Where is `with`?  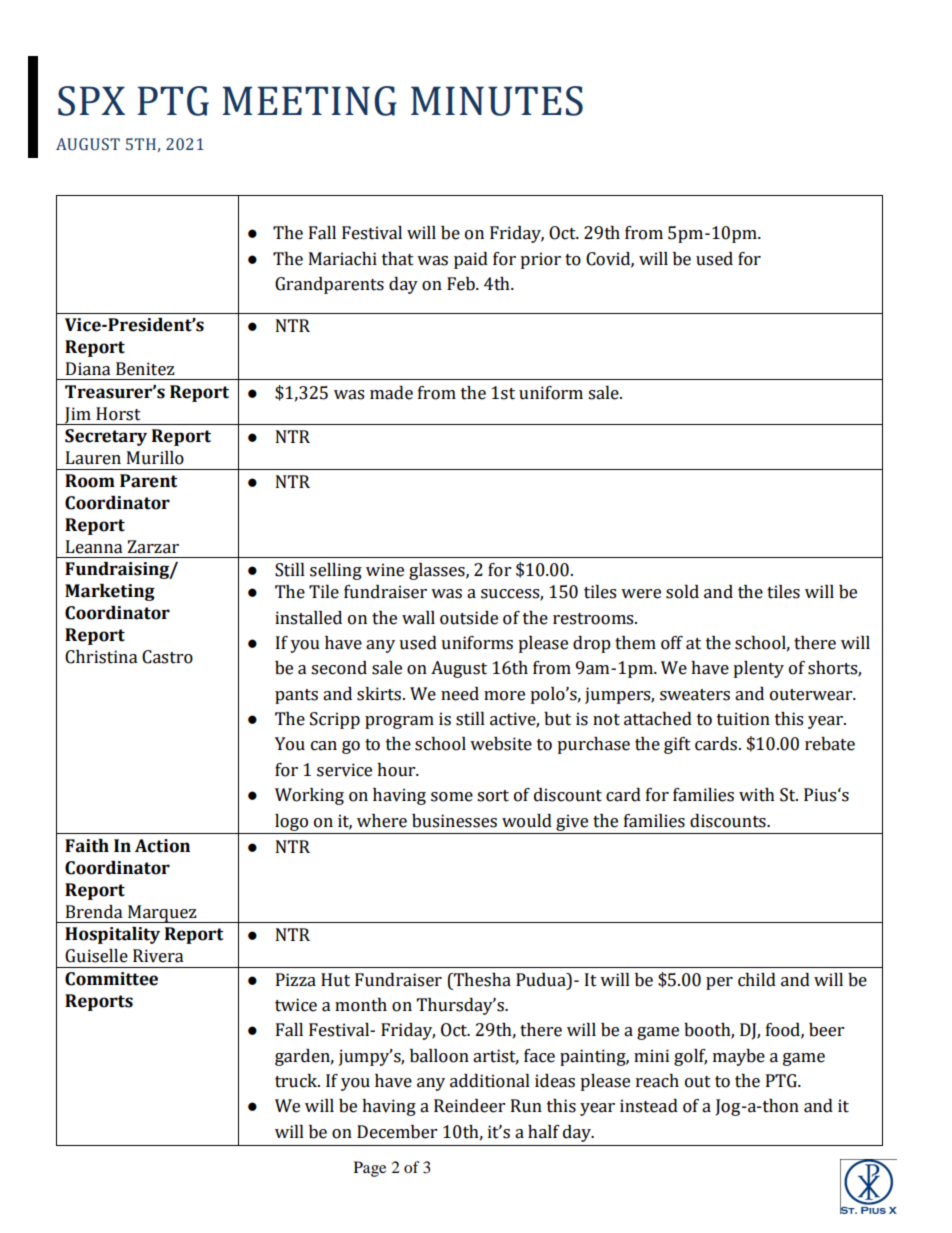 with is located at coordinates (757, 795).
